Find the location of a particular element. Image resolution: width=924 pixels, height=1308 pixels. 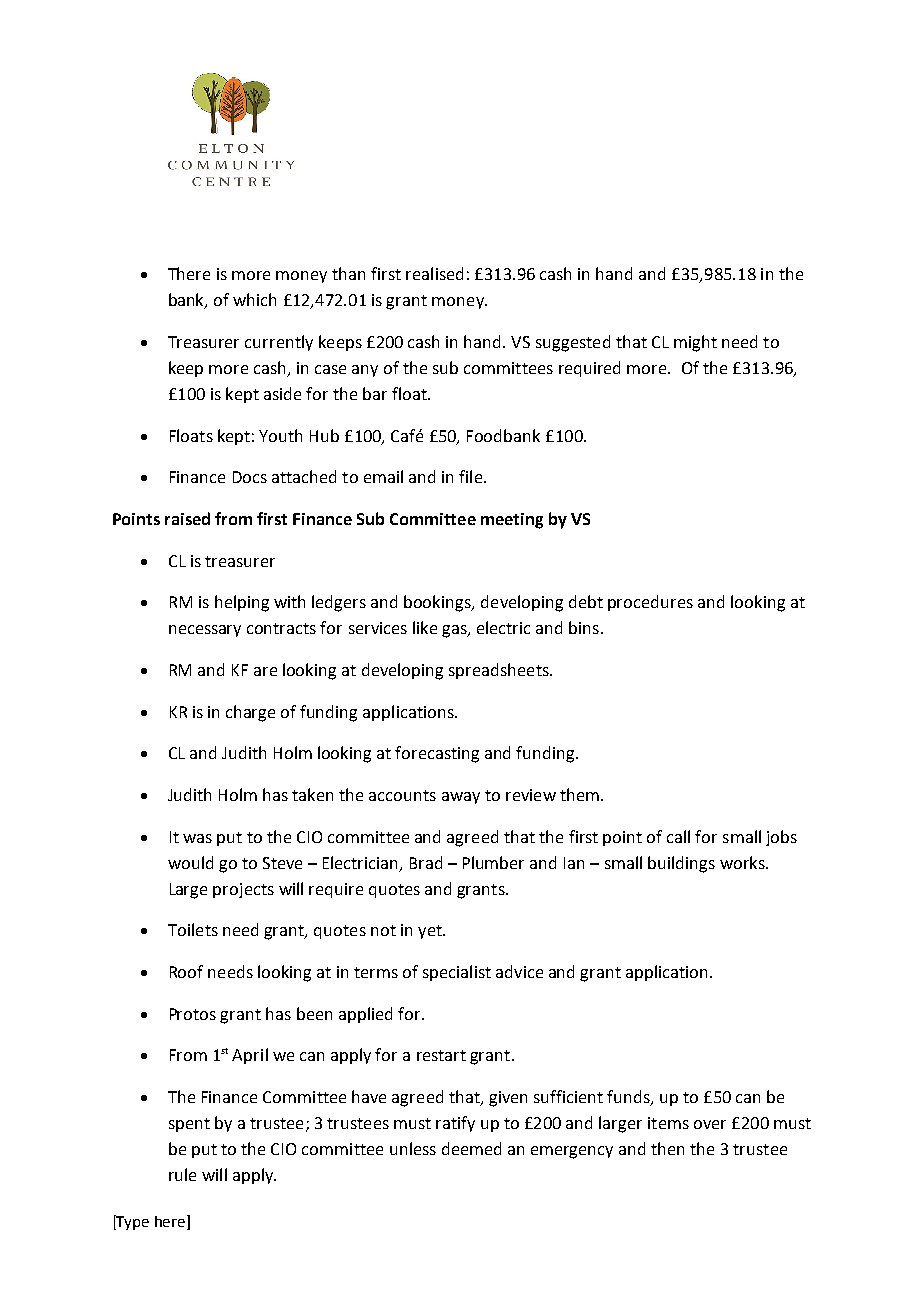

realised is located at coordinates (434, 273).
